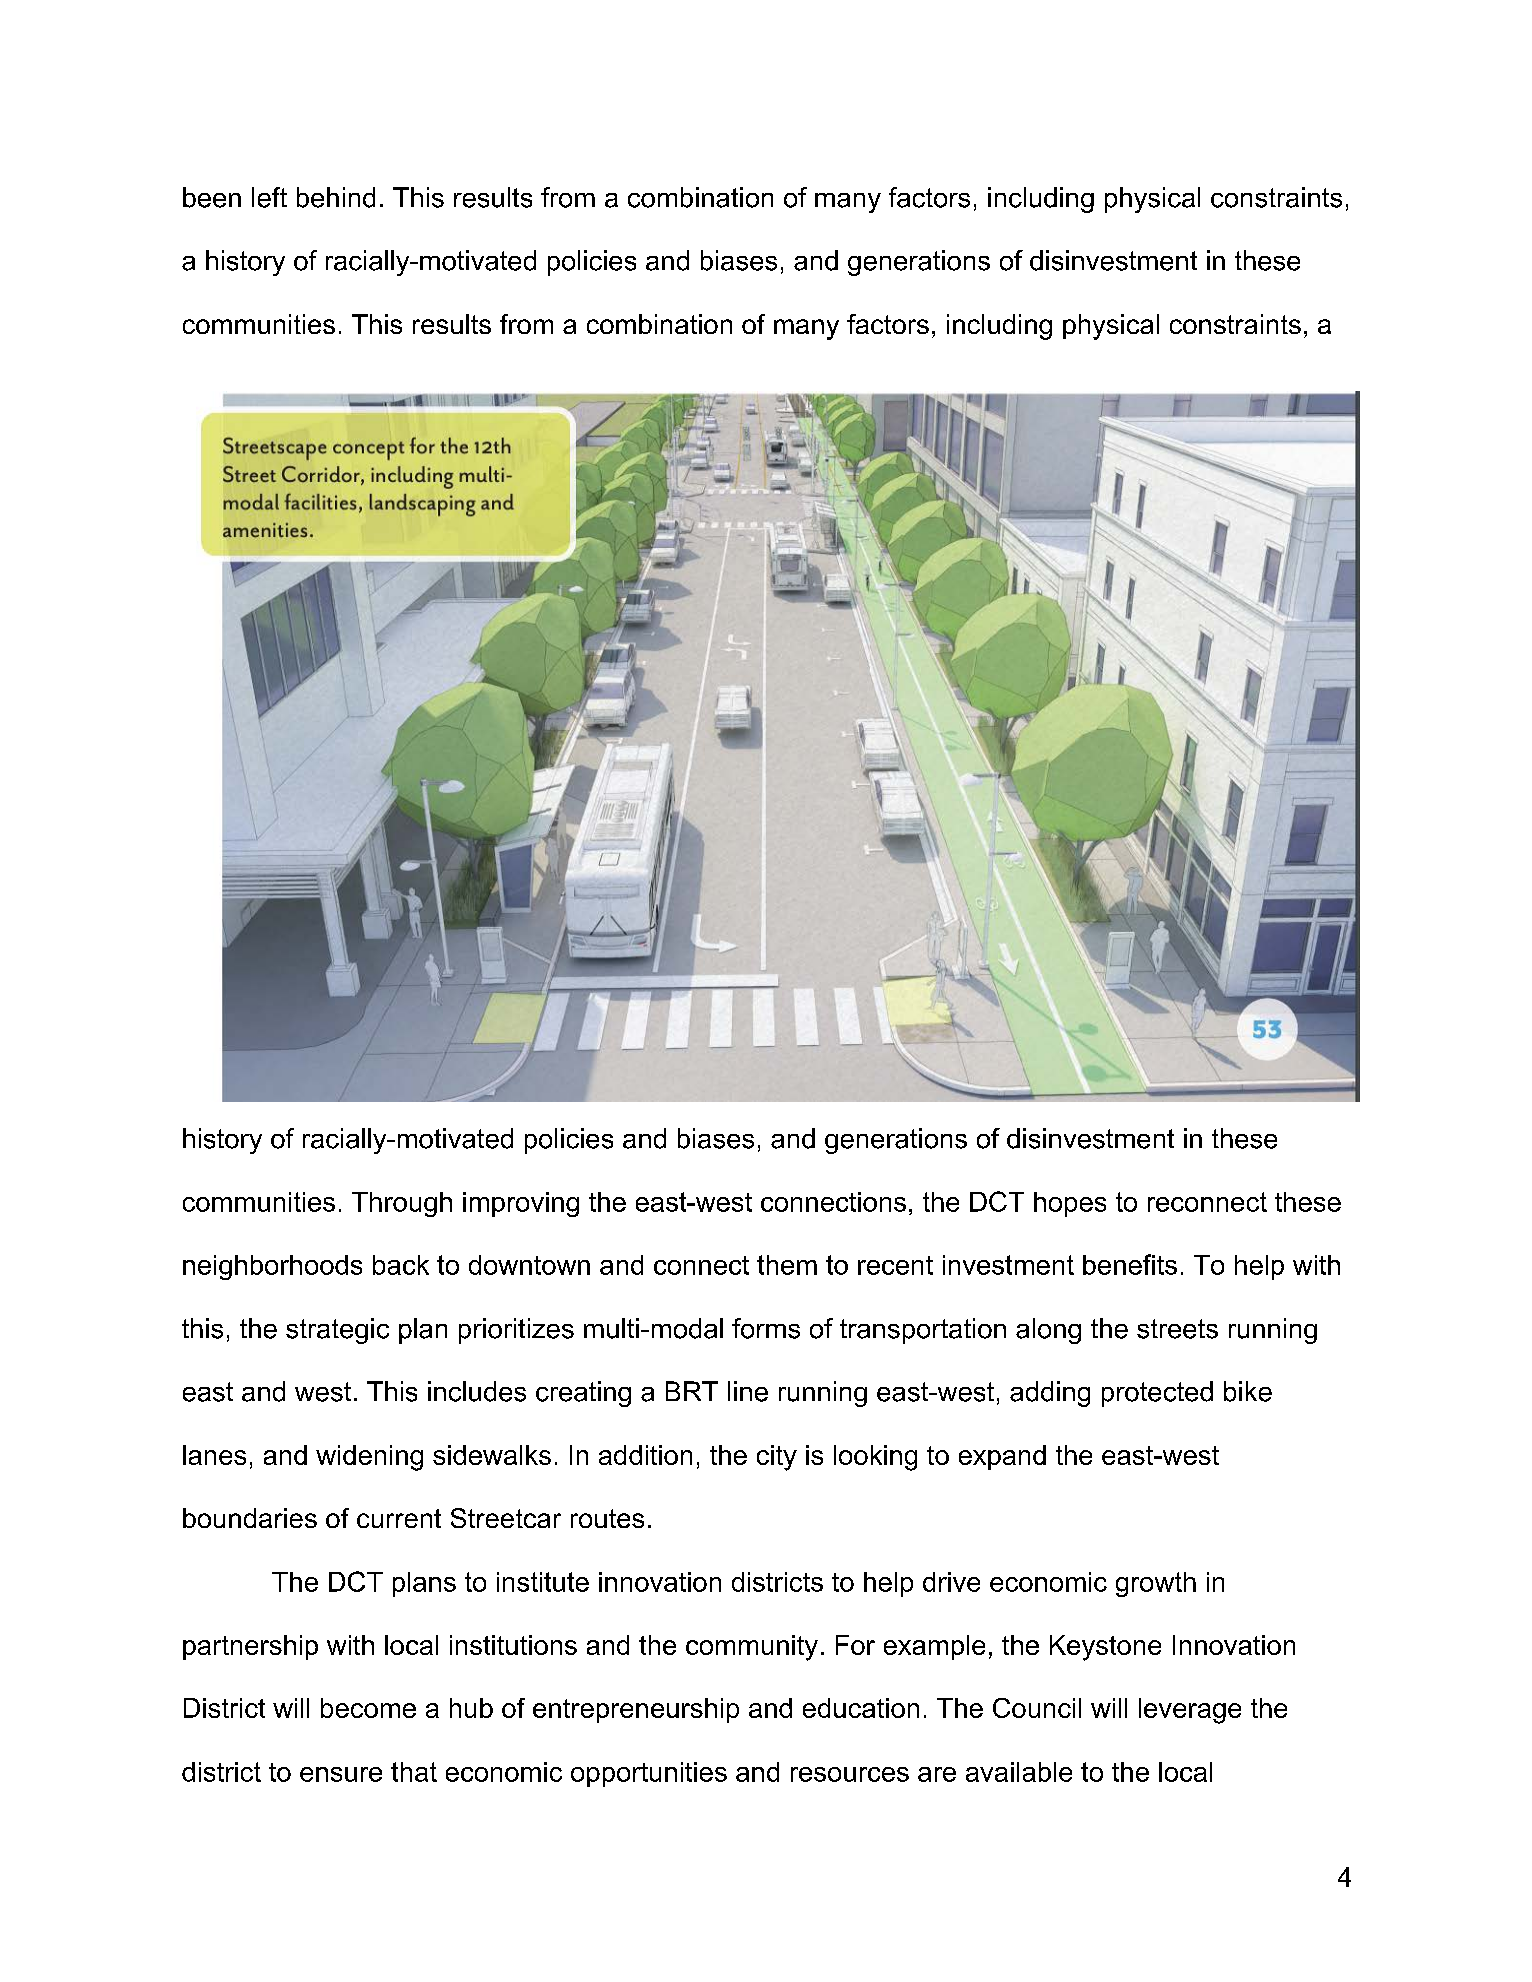 The image size is (1532, 1982). Describe the element at coordinates (787, 1265) in the document. I see `them` at that location.
